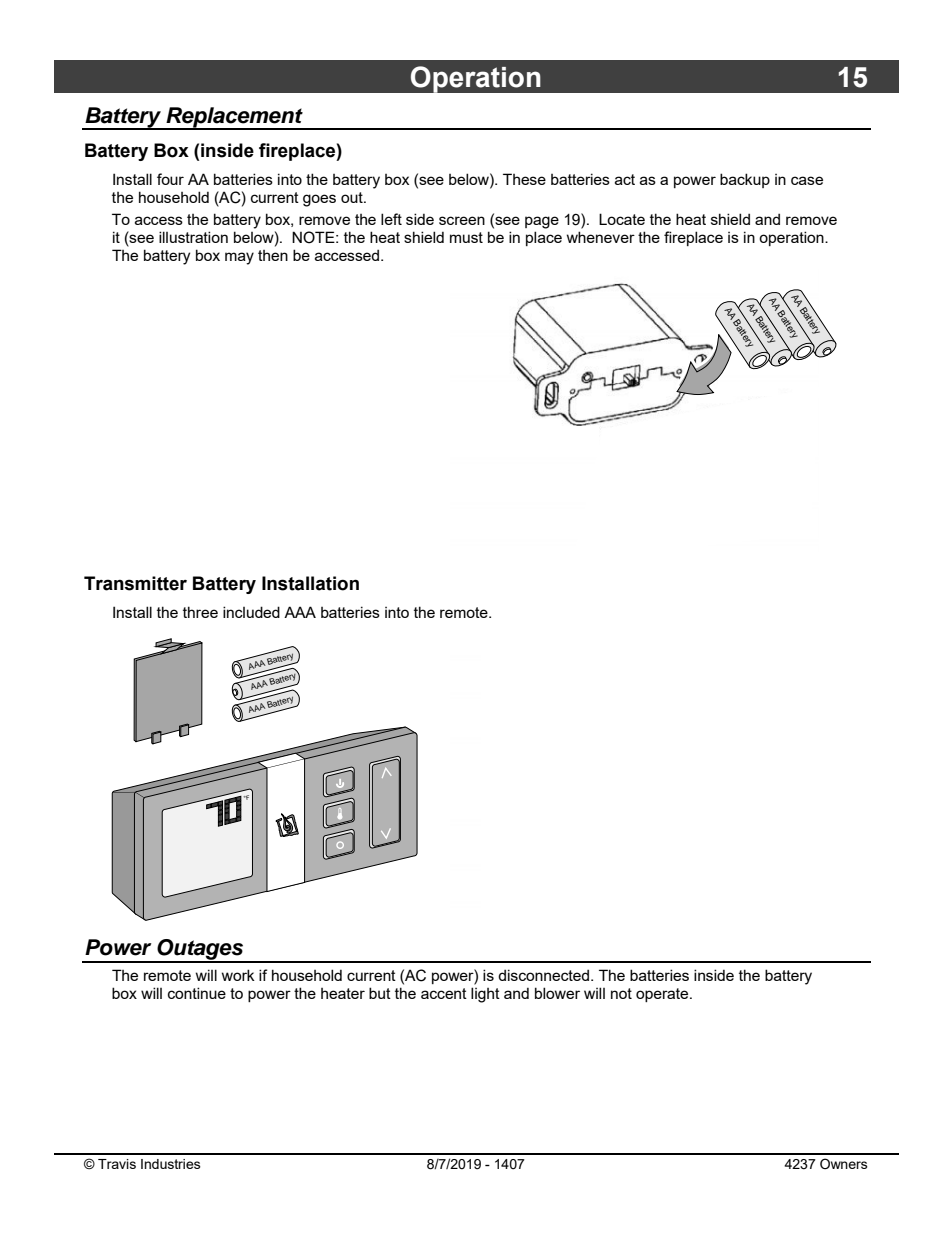 This document has height=1233, width=952. Describe the element at coordinates (462, 220) in the document. I see `screen` at that location.
